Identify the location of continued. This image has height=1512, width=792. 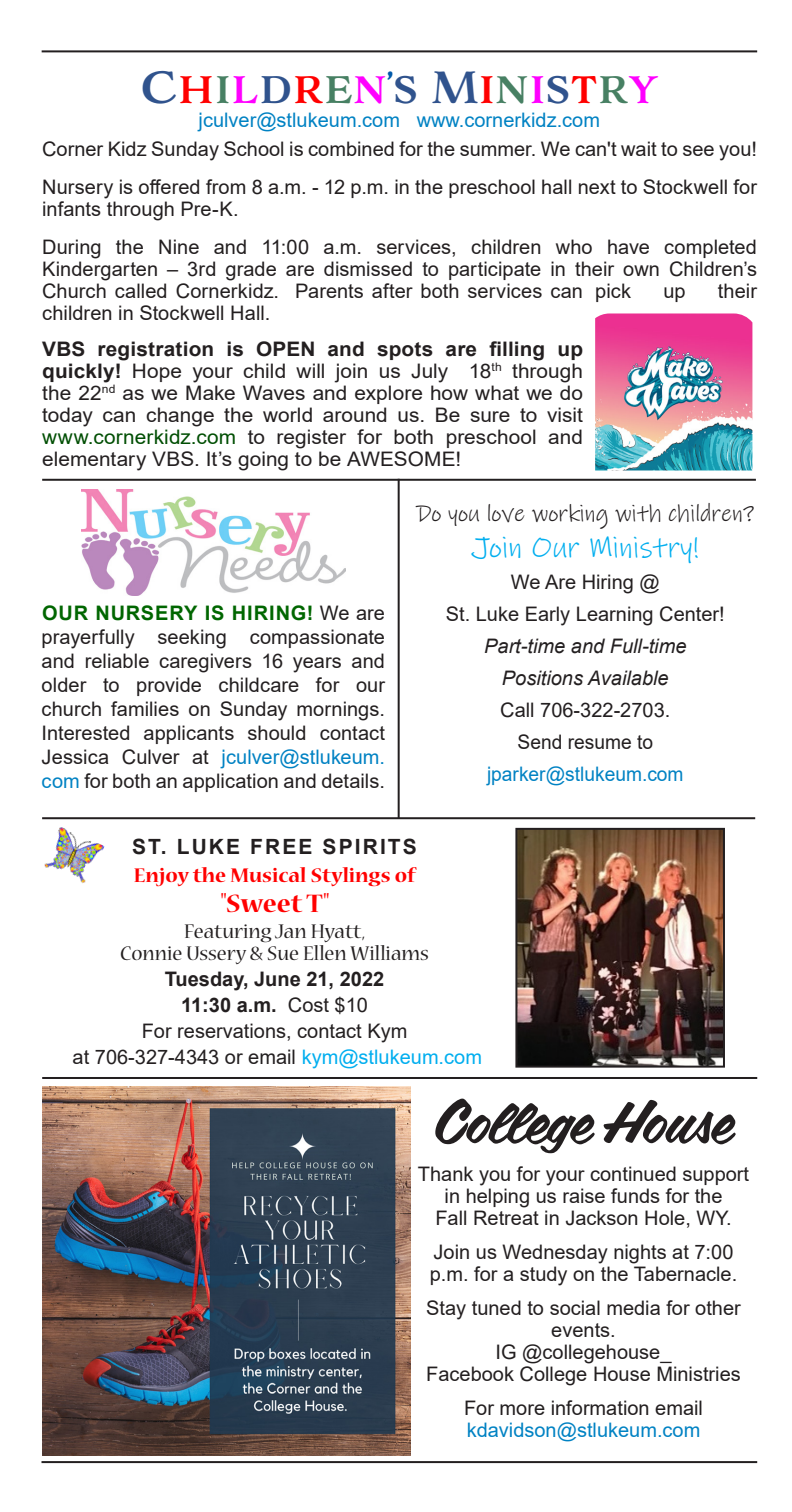
(633, 1173).
